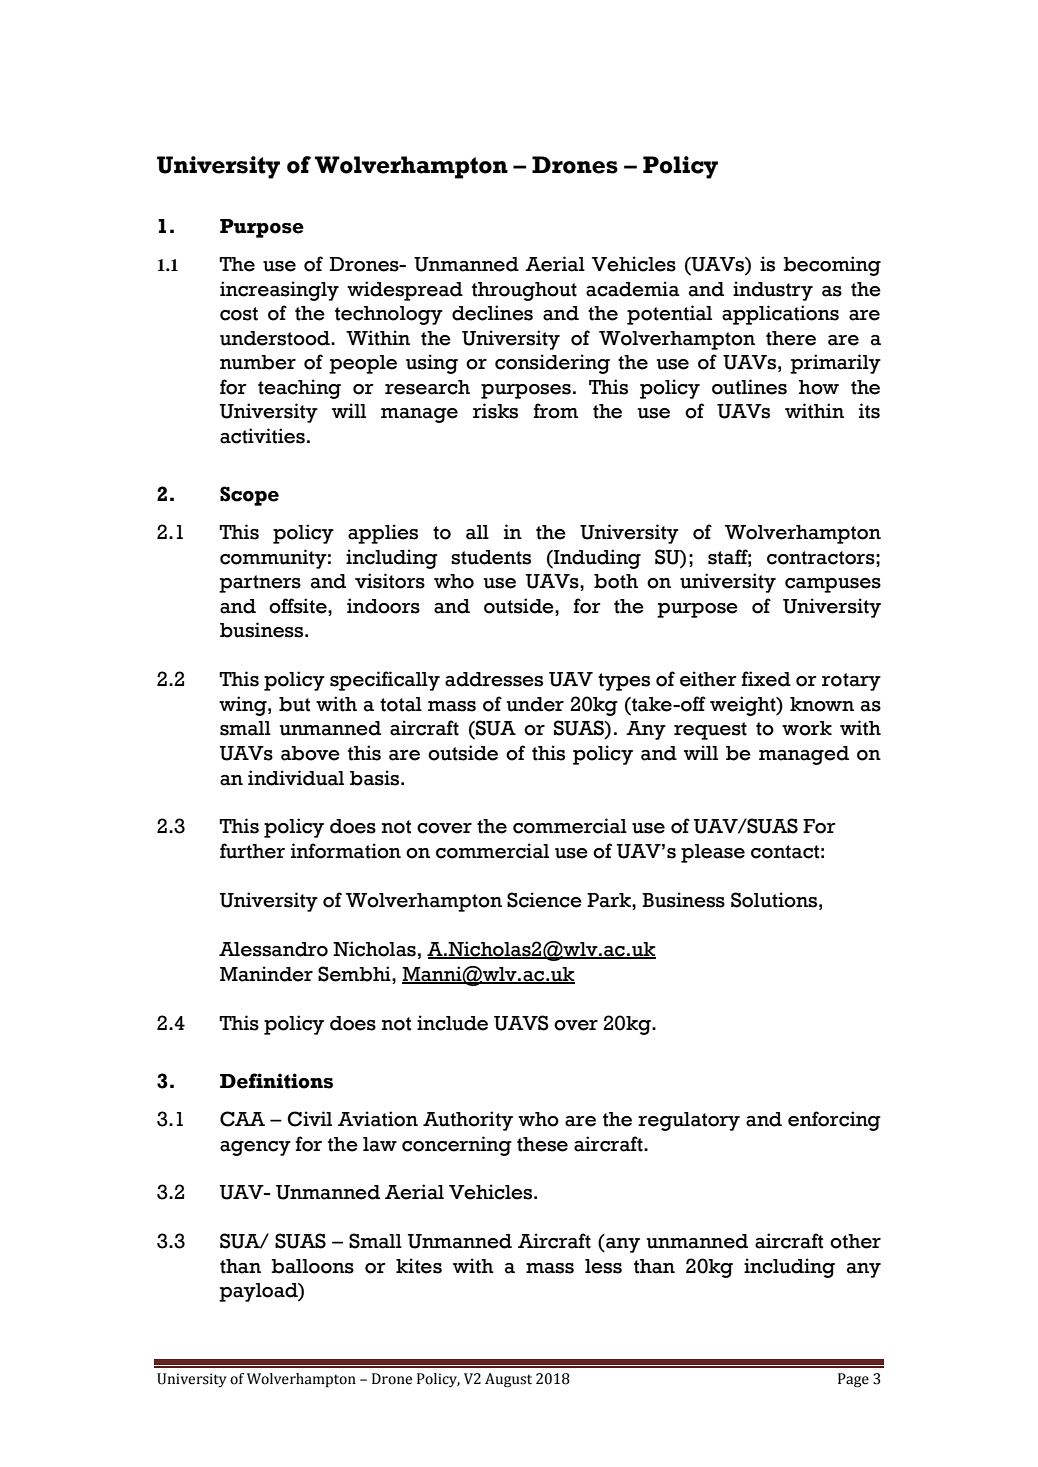  I want to click on campuses, so click(833, 585).
